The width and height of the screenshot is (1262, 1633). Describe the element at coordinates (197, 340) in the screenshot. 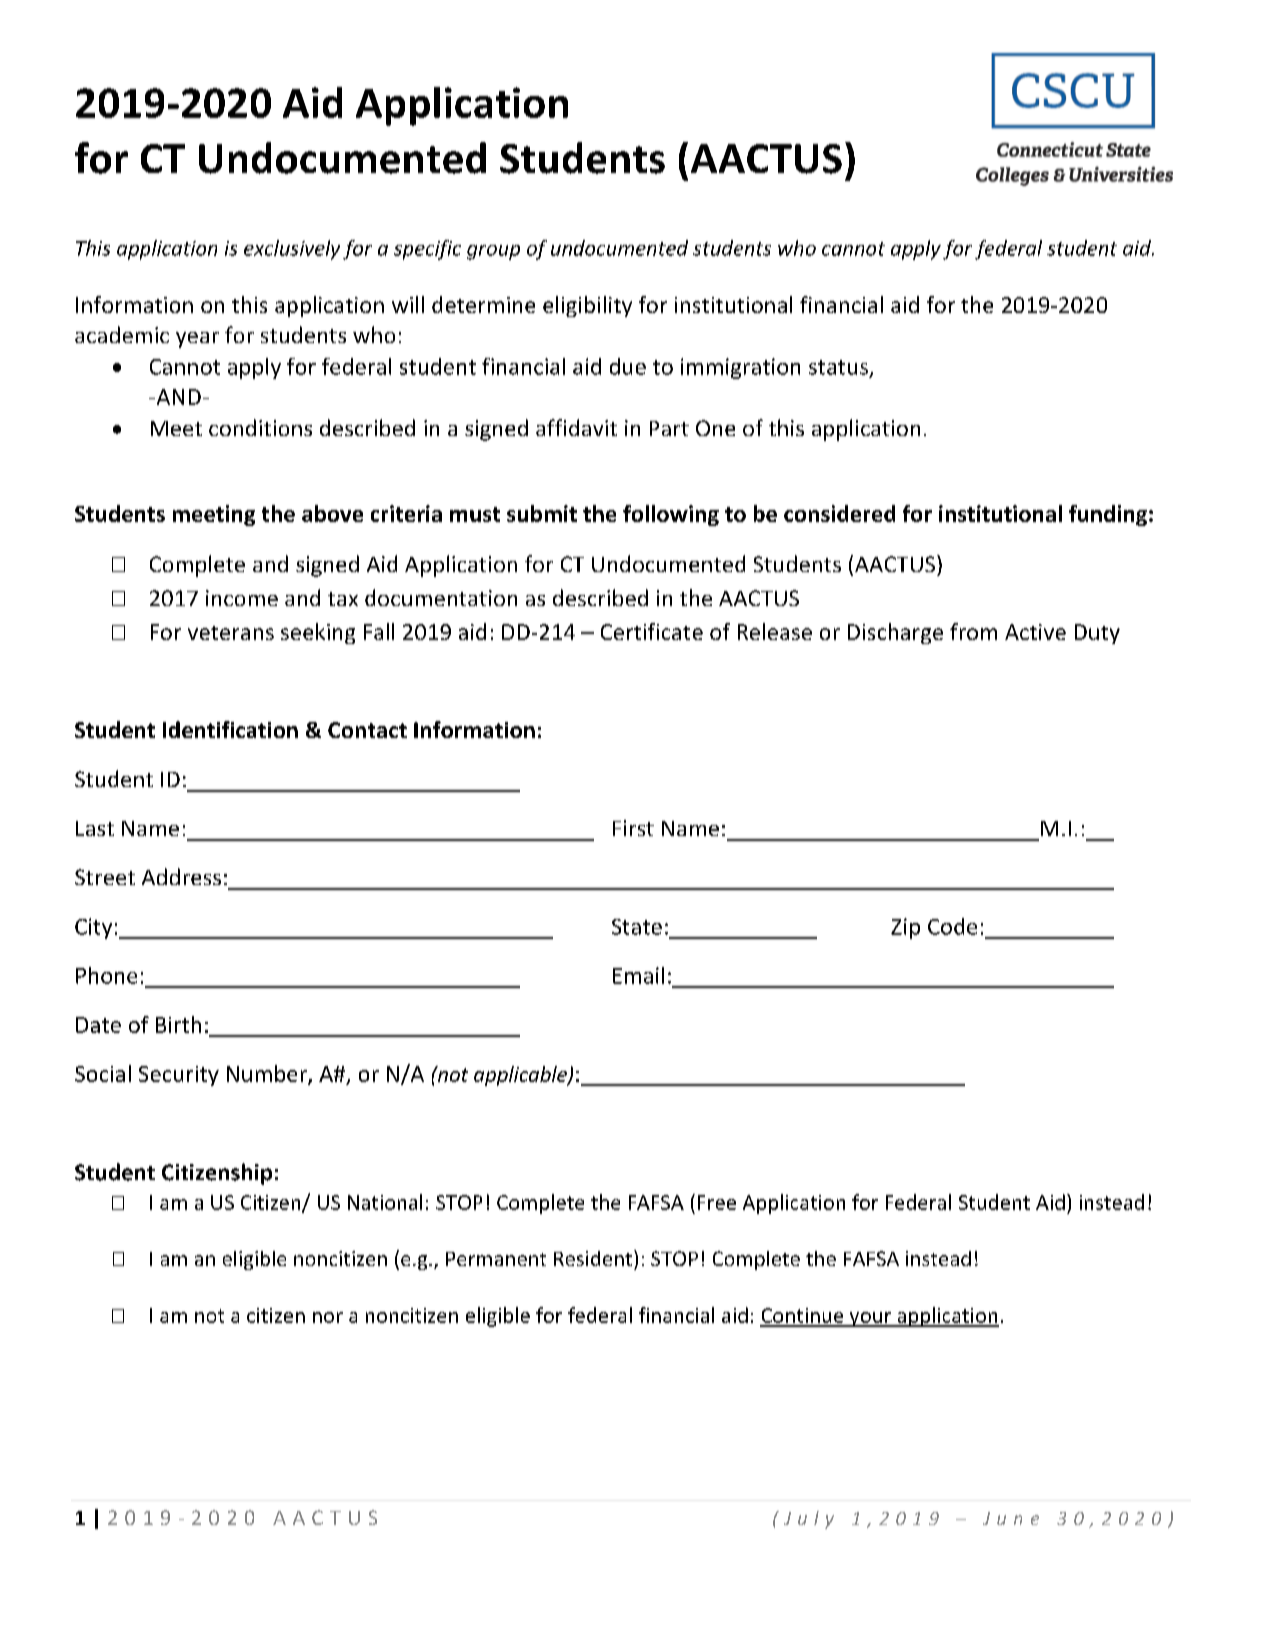

I see `year` at that location.
